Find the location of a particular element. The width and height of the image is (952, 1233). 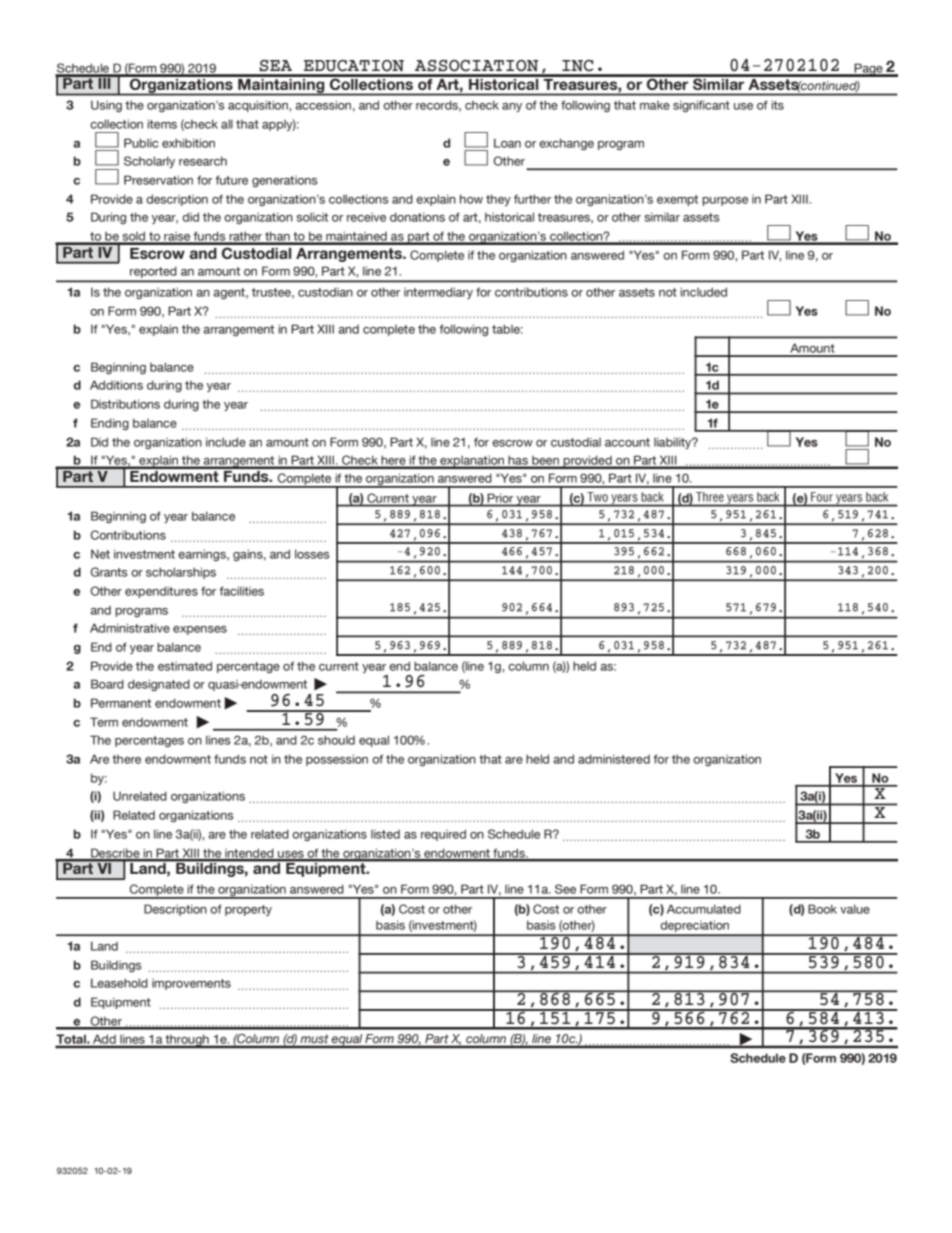

custodian is located at coordinates (325, 292).
